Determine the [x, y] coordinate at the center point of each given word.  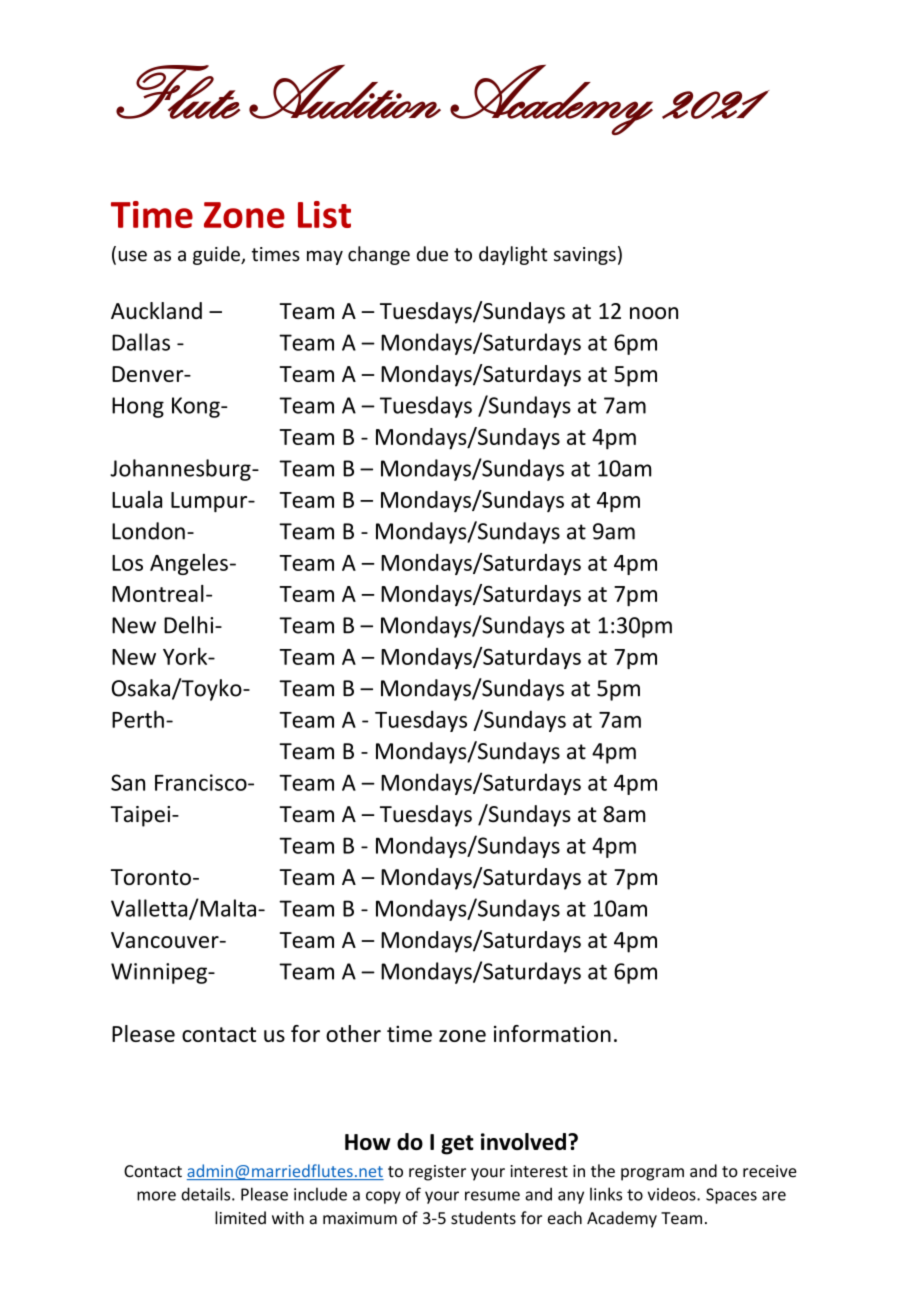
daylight [513, 255]
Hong [138, 407]
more [156, 1196]
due [432, 254]
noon [654, 313]
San [128, 782]
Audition [345, 92]
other [353, 1033]
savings [585, 256]
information [552, 1033]
